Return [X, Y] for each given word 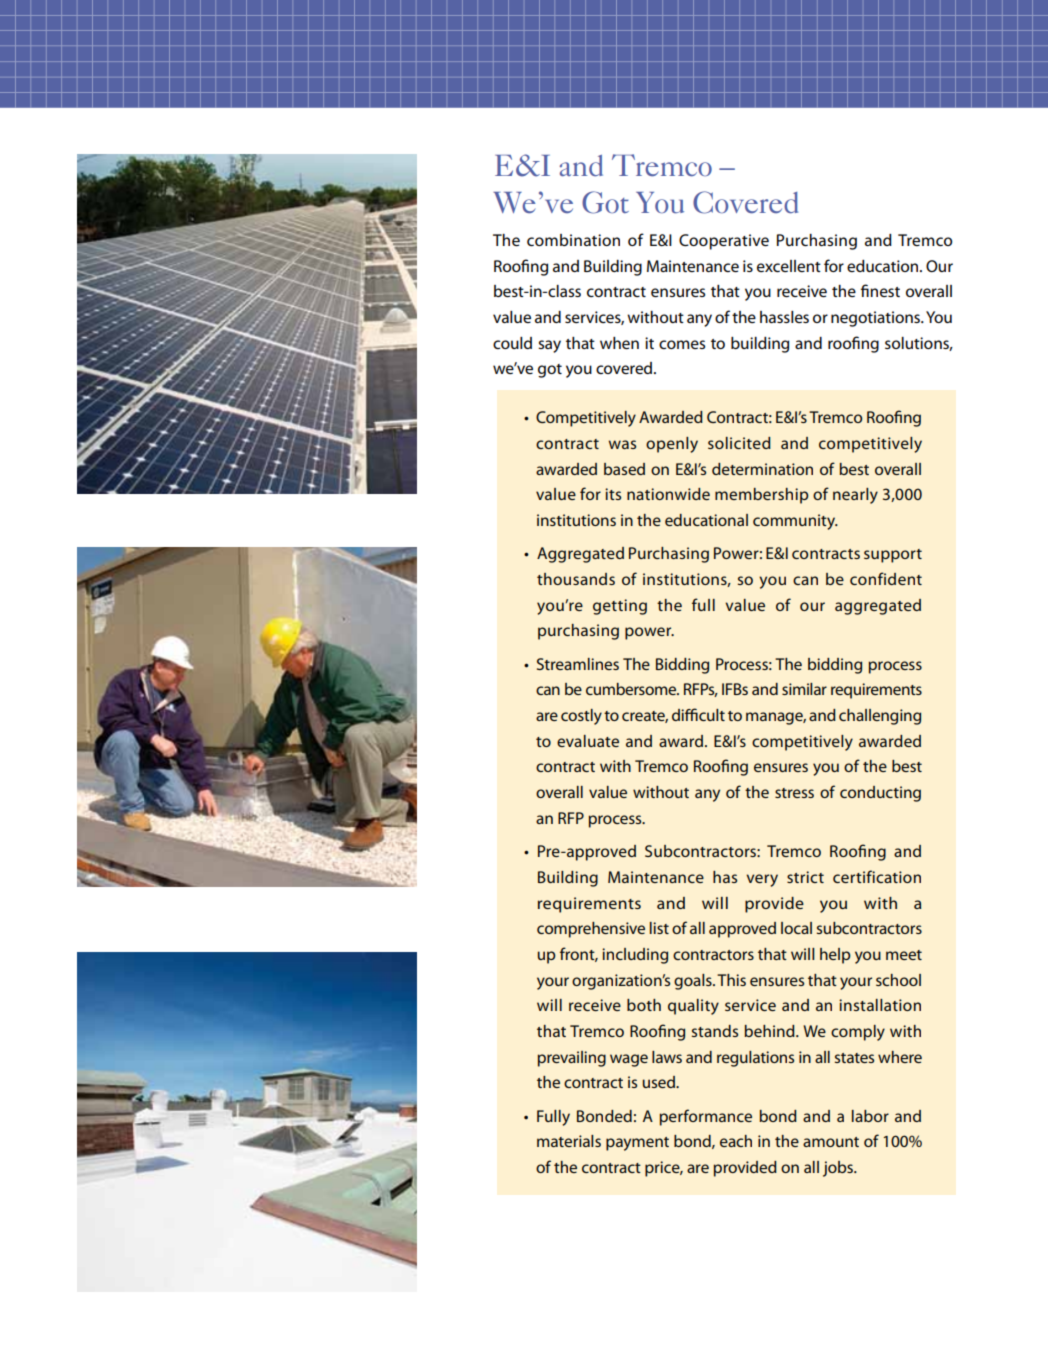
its [613, 494]
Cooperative [724, 242]
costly [581, 717]
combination [573, 240]
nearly [855, 496]
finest [880, 290]
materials [569, 1141]
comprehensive [591, 930]
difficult [698, 714]
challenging [880, 717]
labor [870, 1116]
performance [705, 1117]
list [659, 928]
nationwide [668, 494]
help [835, 956]
